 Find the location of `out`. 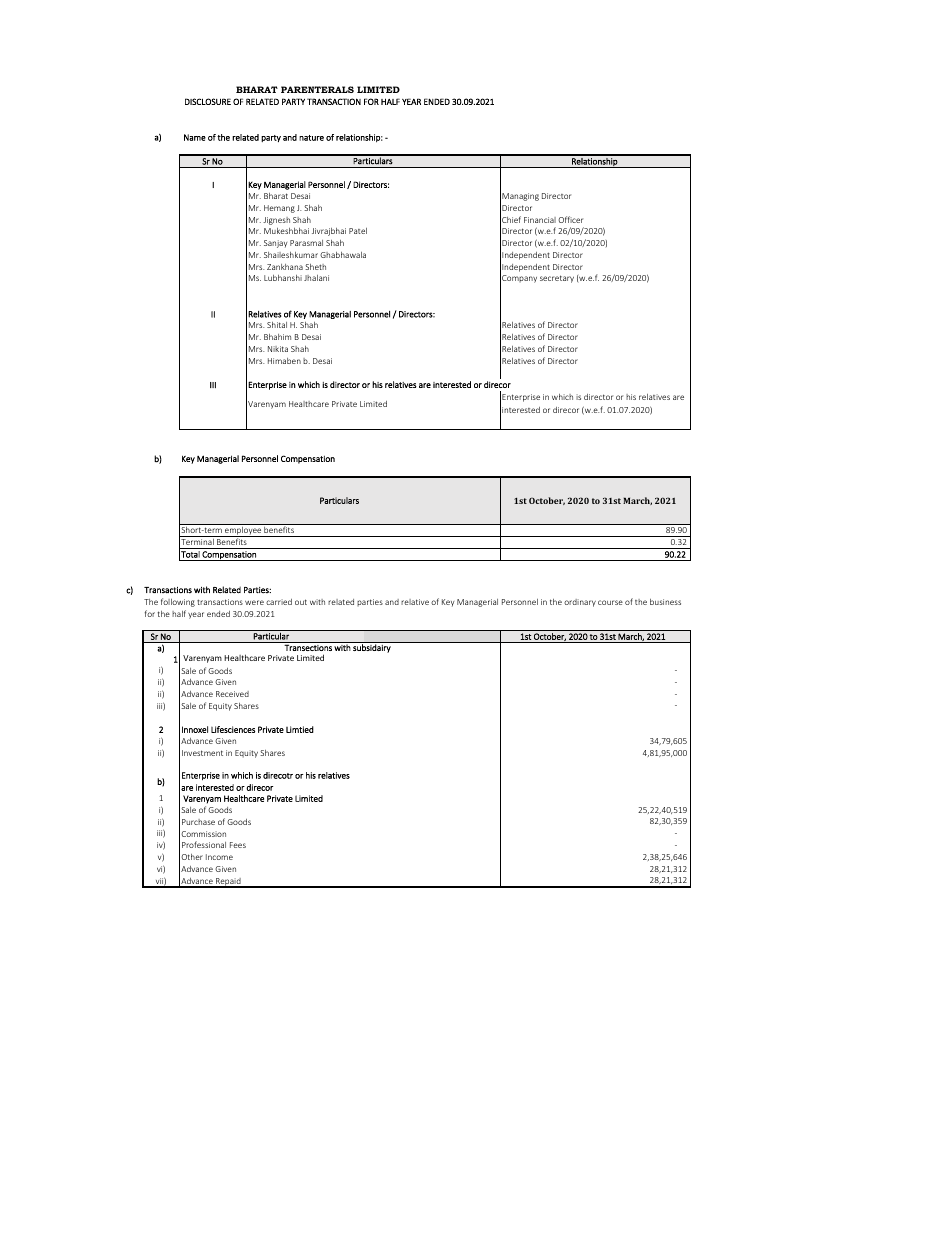

out is located at coordinates (301, 602).
